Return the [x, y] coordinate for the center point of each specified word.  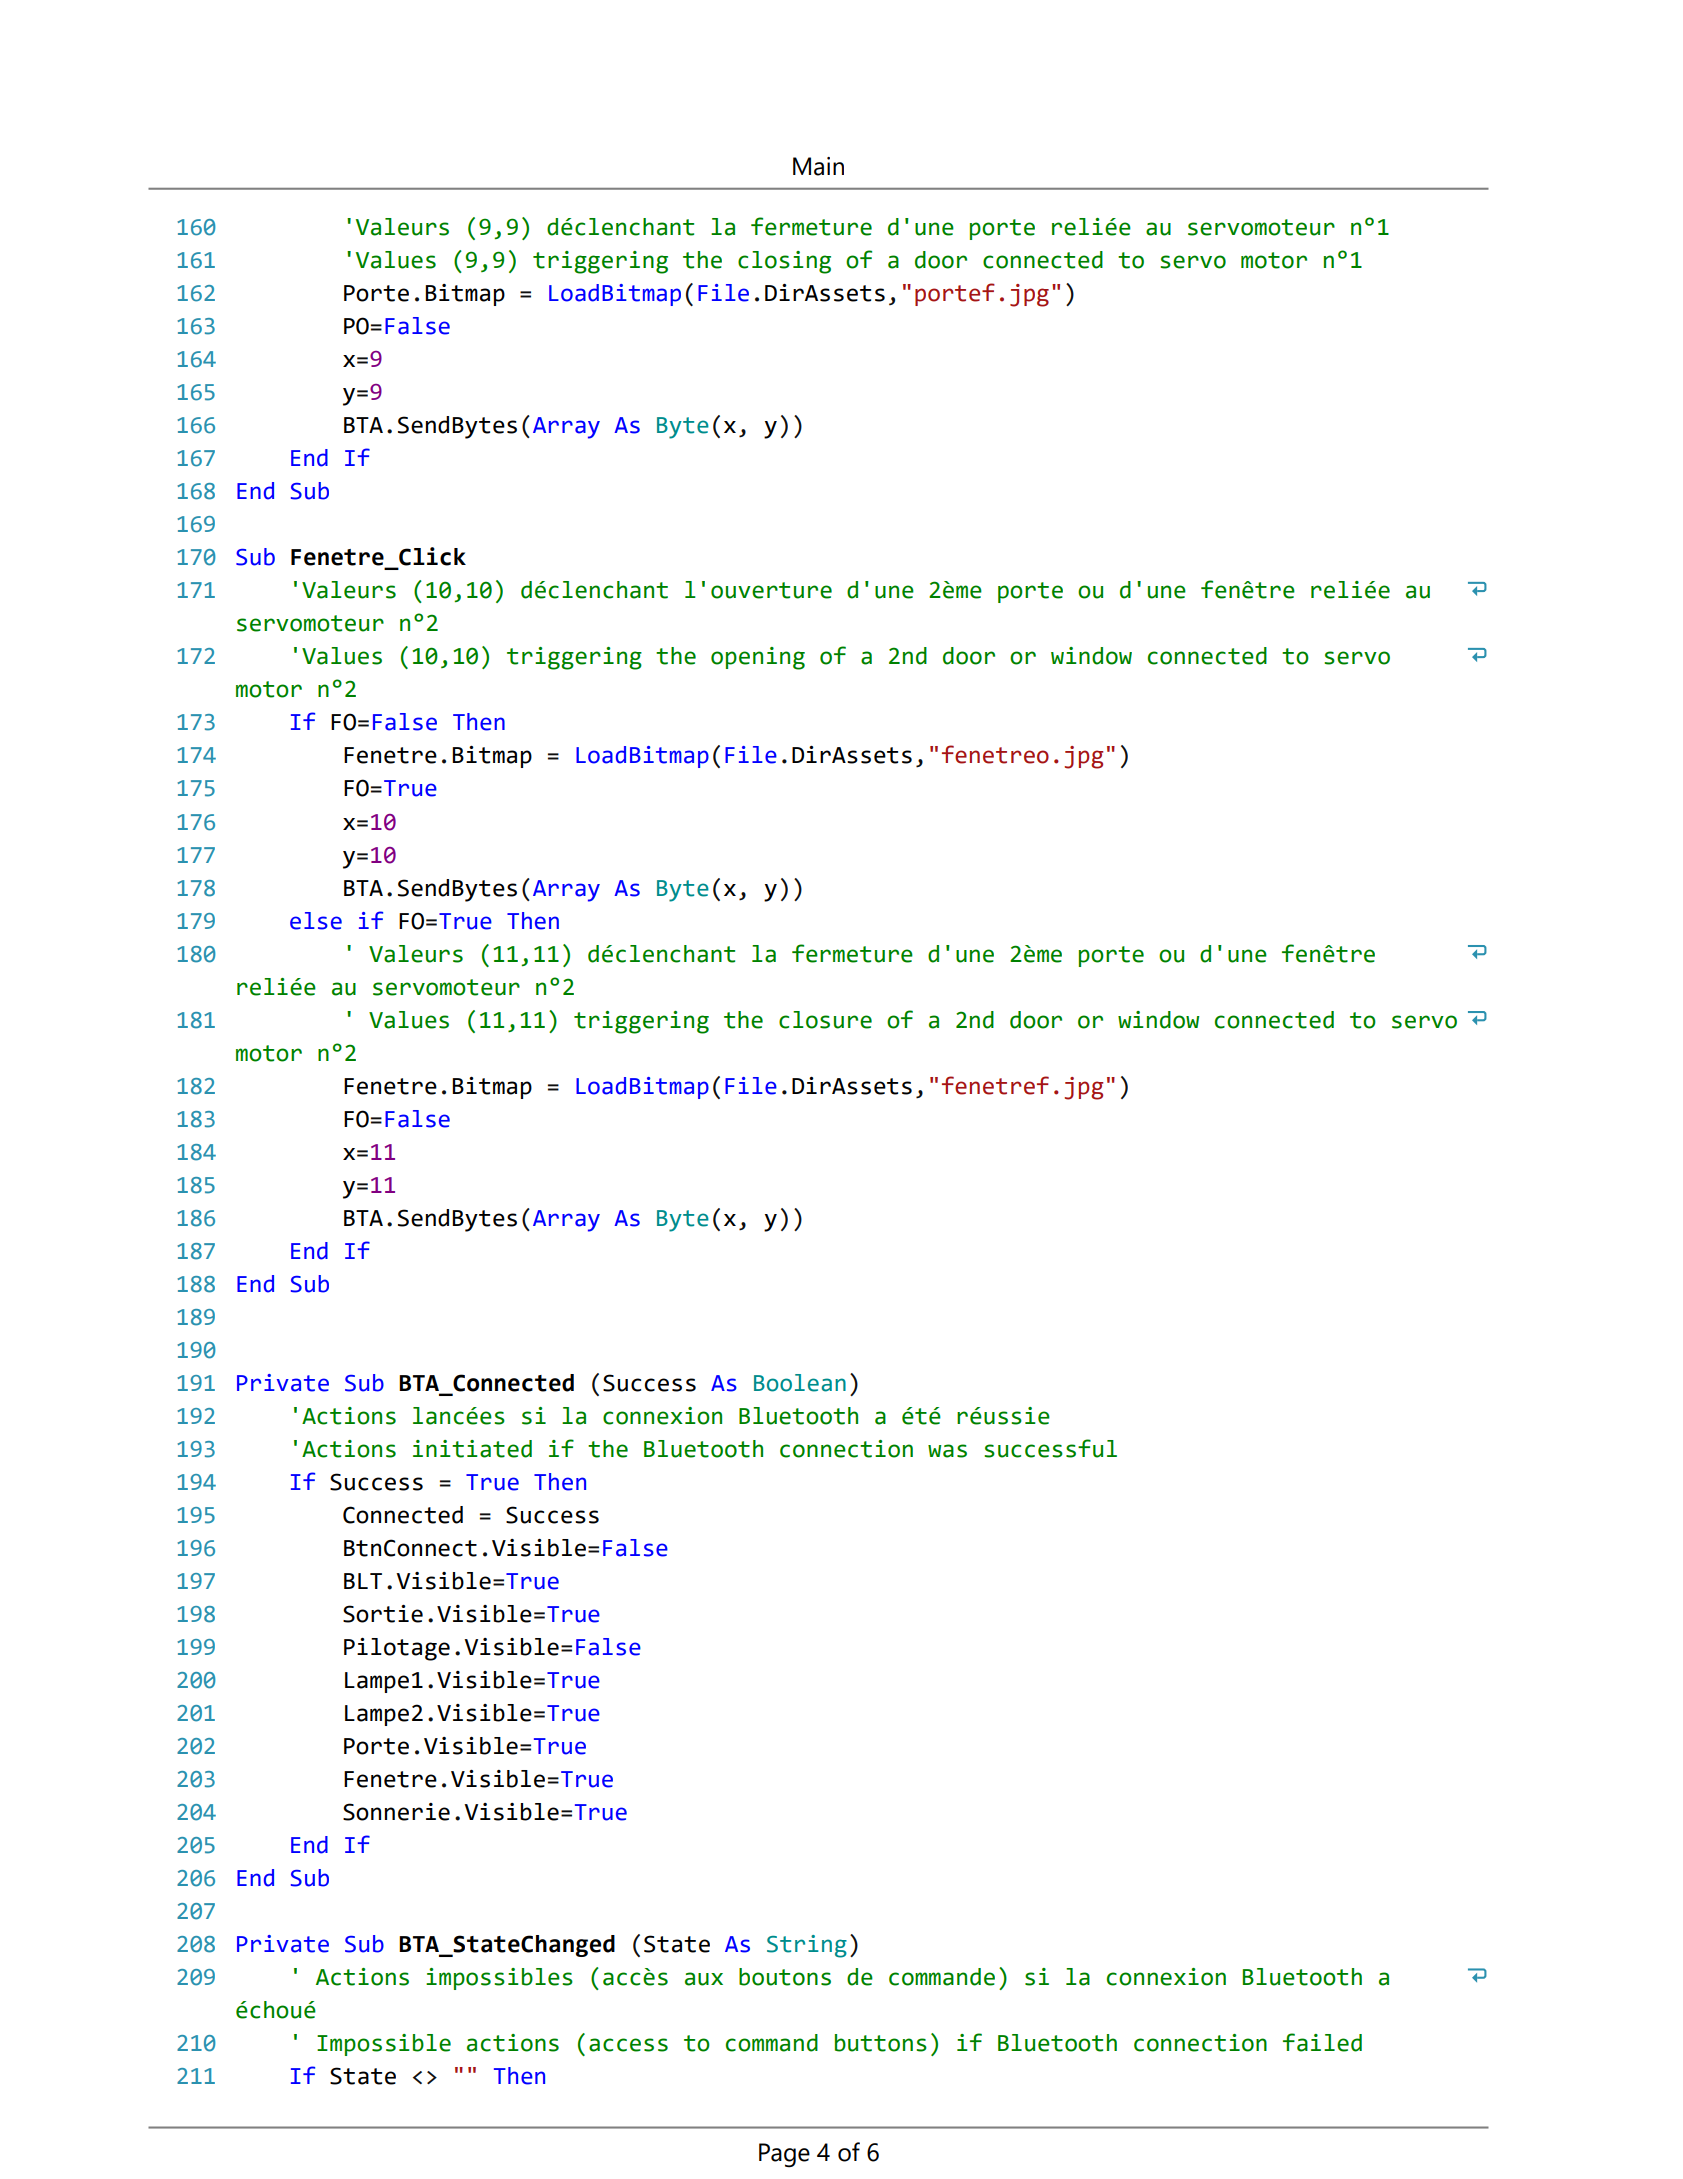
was [947, 1451]
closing [784, 262]
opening [758, 658]
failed [1322, 2042]
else [316, 921]
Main [818, 166]
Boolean [800, 1383]
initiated [472, 1449]
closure [825, 1020]
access [628, 2045]
